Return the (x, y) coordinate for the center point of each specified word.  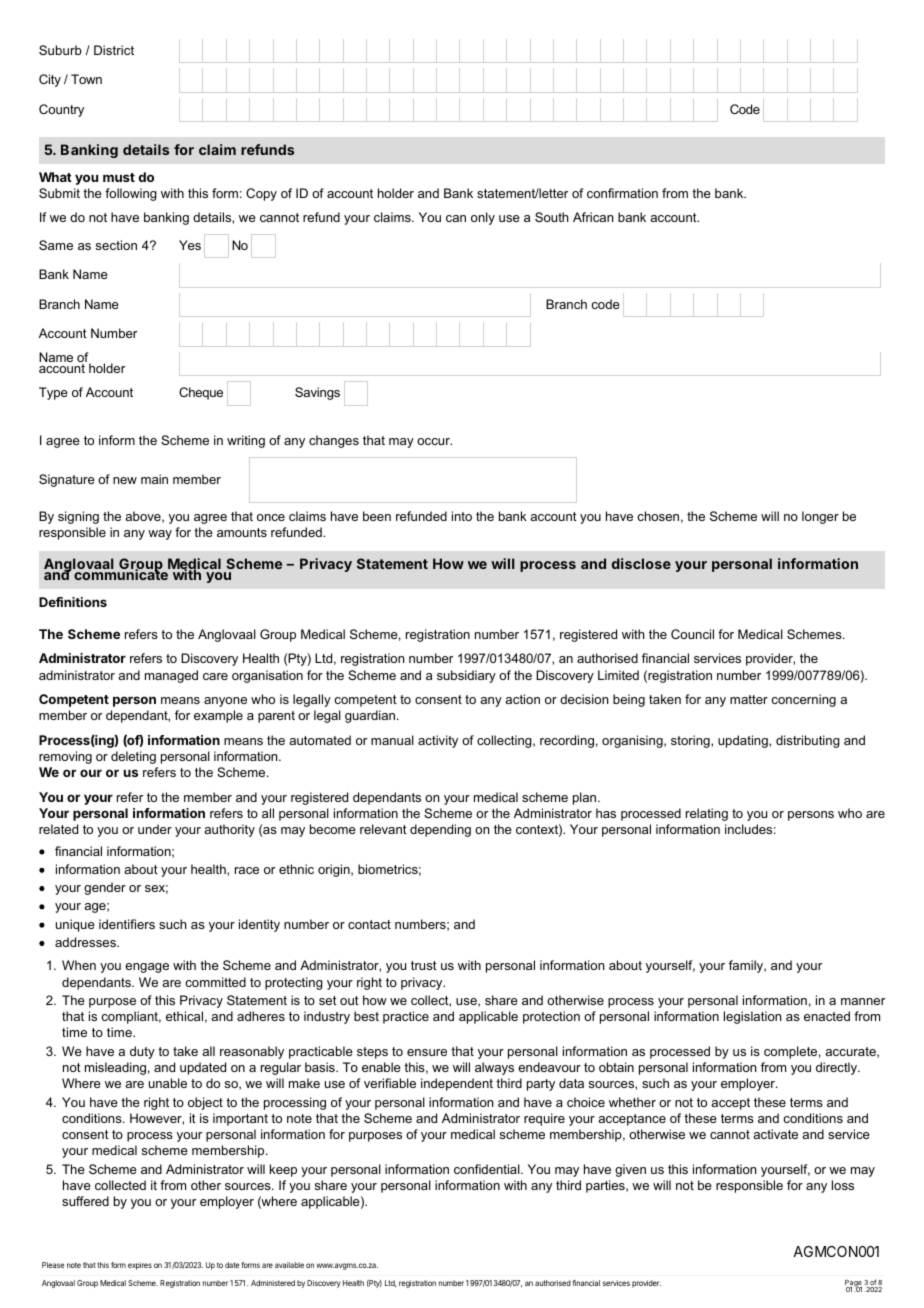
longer (820, 517)
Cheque (201, 393)
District (114, 50)
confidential (488, 1169)
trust (424, 965)
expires (140, 1266)
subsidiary (466, 676)
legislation (752, 1017)
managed (171, 676)
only (483, 218)
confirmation (622, 193)
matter (749, 699)
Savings (317, 393)
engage (147, 968)
